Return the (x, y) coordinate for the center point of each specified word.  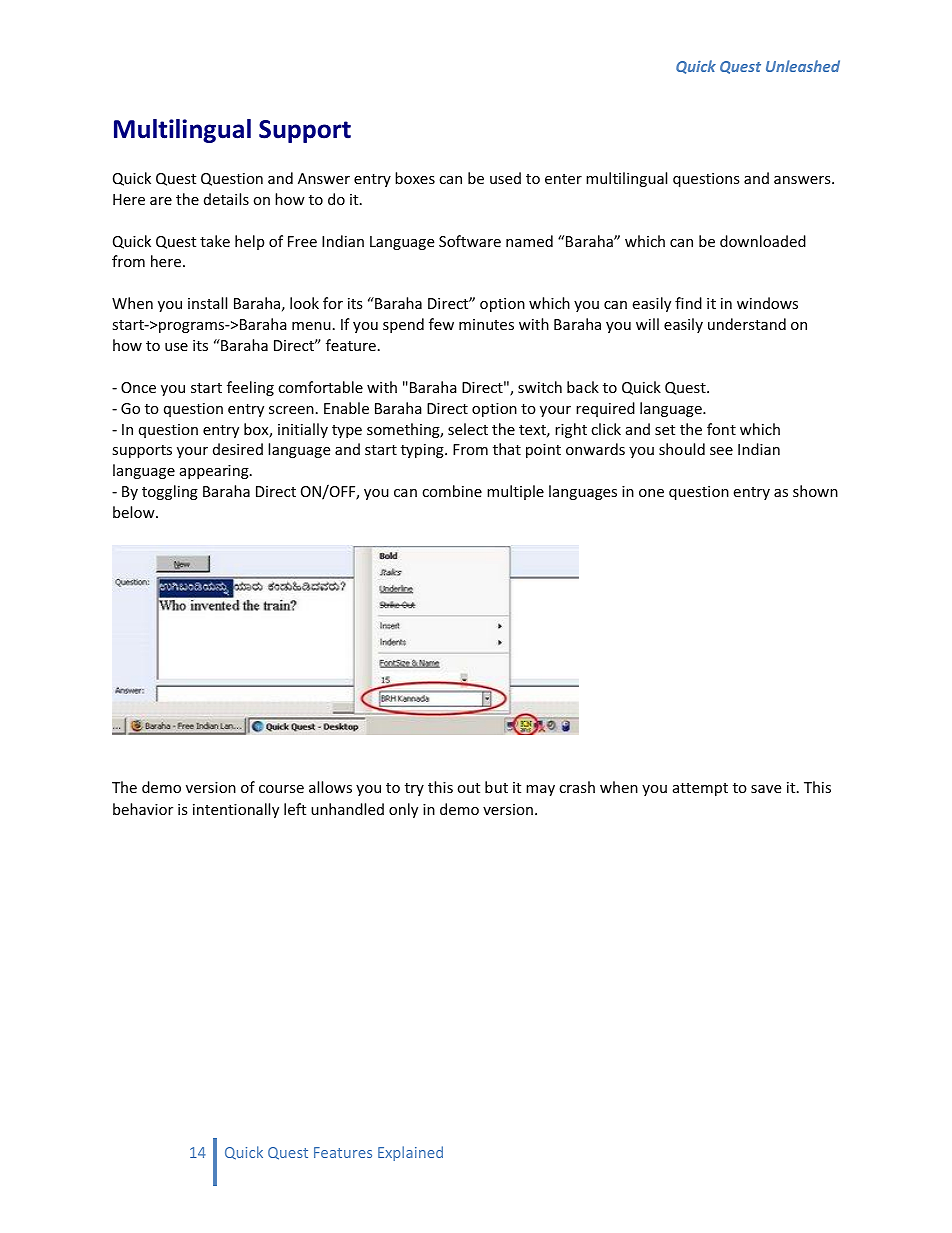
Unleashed (803, 66)
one (651, 493)
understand (747, 324)
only (403, 810)
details (226, 199)
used (505, 178)
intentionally (236, 810)
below (135, 512)
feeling (250, 388)
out (468, 788)
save (766, 789)
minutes (486, 324)
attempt (700, 789)
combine (452, 491)
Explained (410, 1153)
